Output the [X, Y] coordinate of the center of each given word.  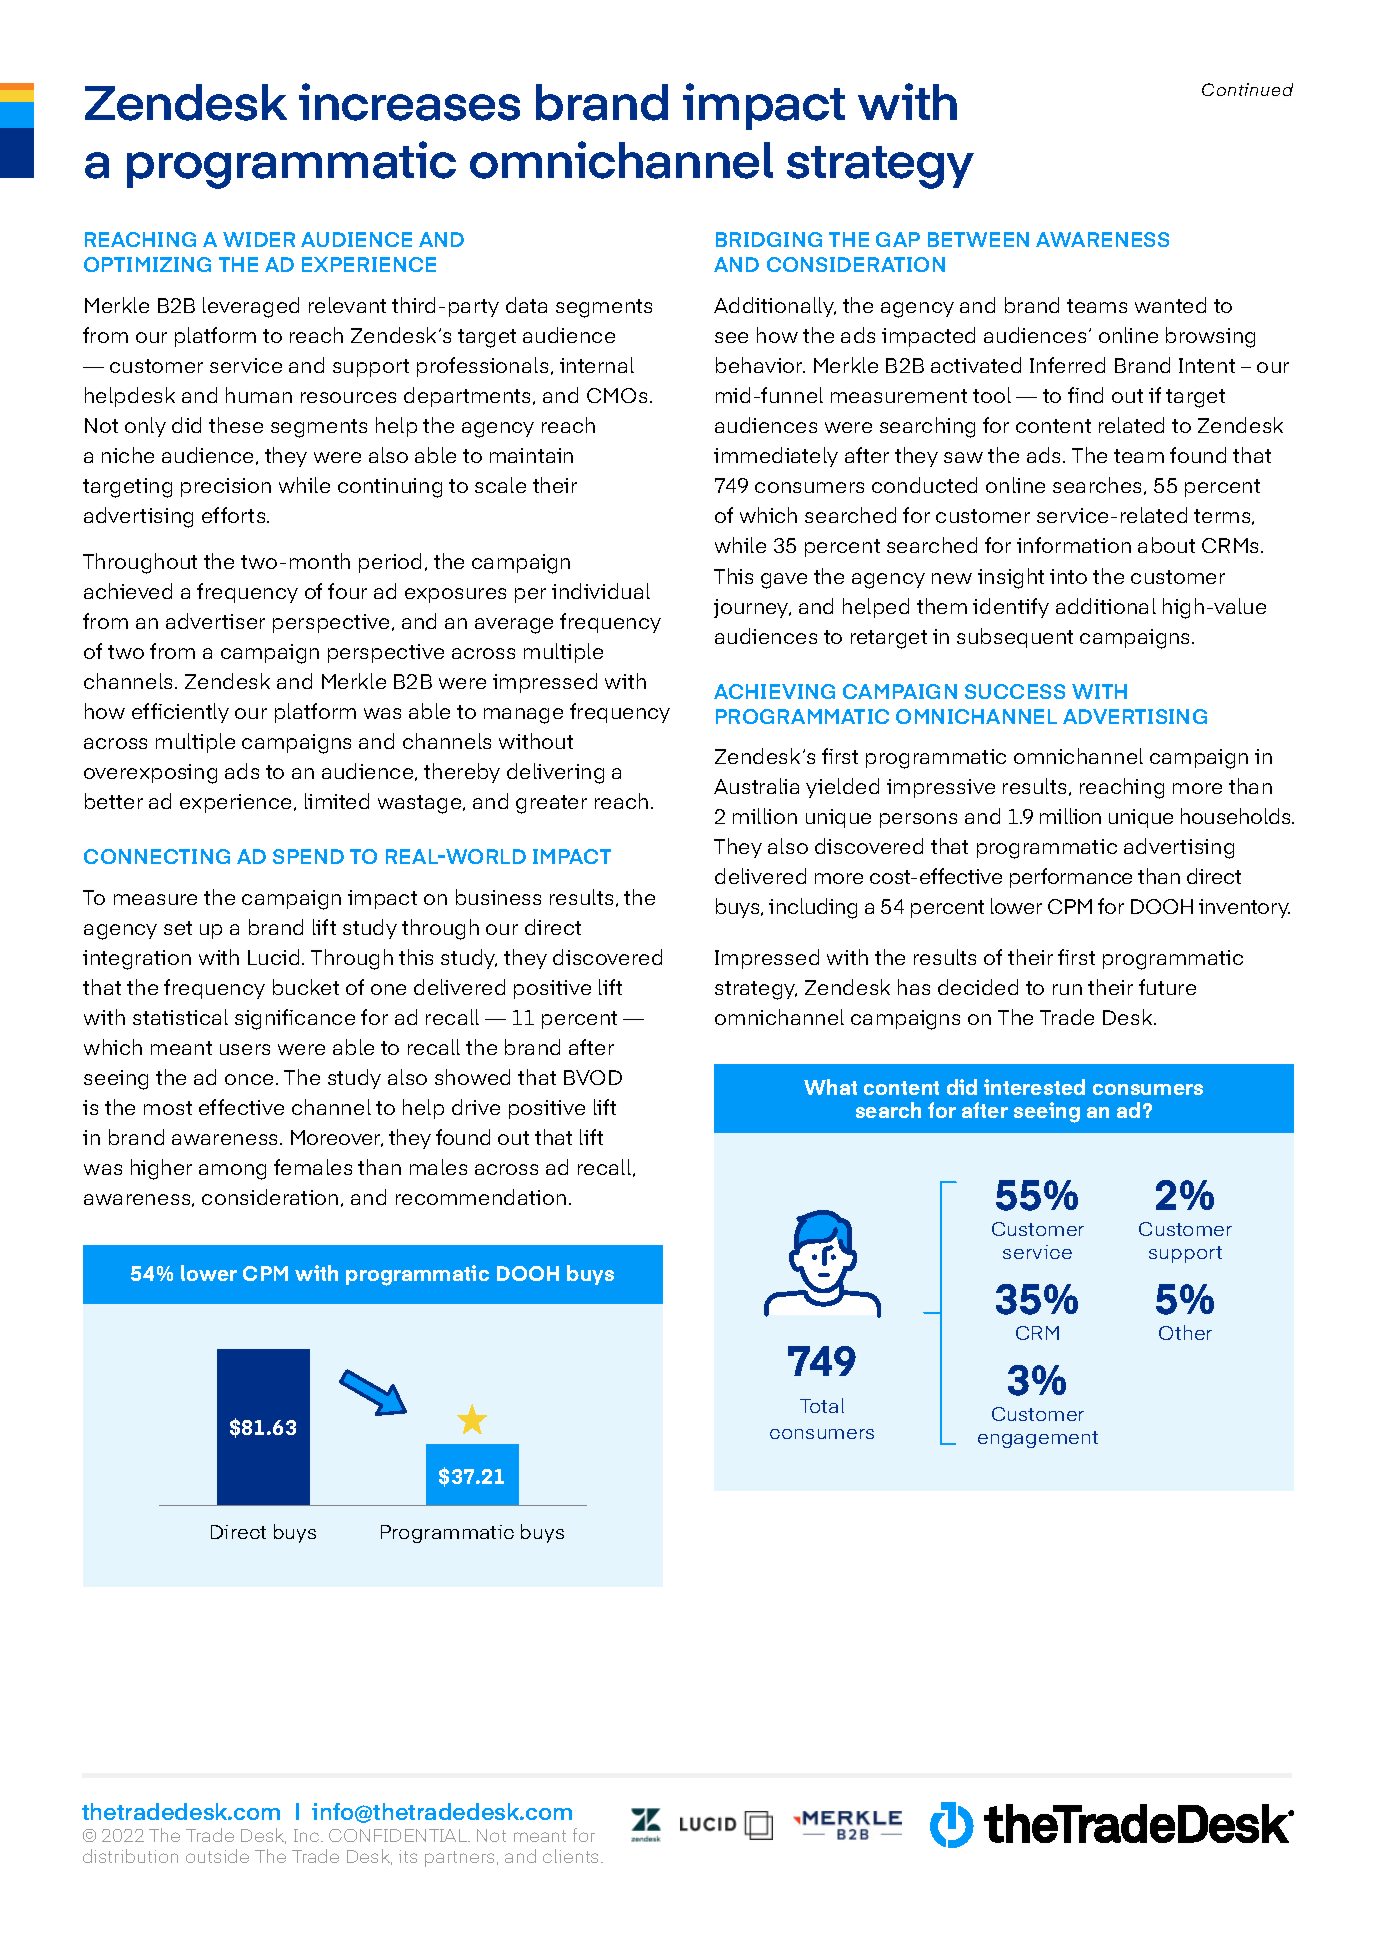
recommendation [481, 1197]
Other [1185, 1332]
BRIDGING [769, 239]
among [232, 1172]
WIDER [259, 239]
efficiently [180, 713]
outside [217, 1856]
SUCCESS [1015, 691]
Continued [1247, 89]
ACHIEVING [774, 691]
